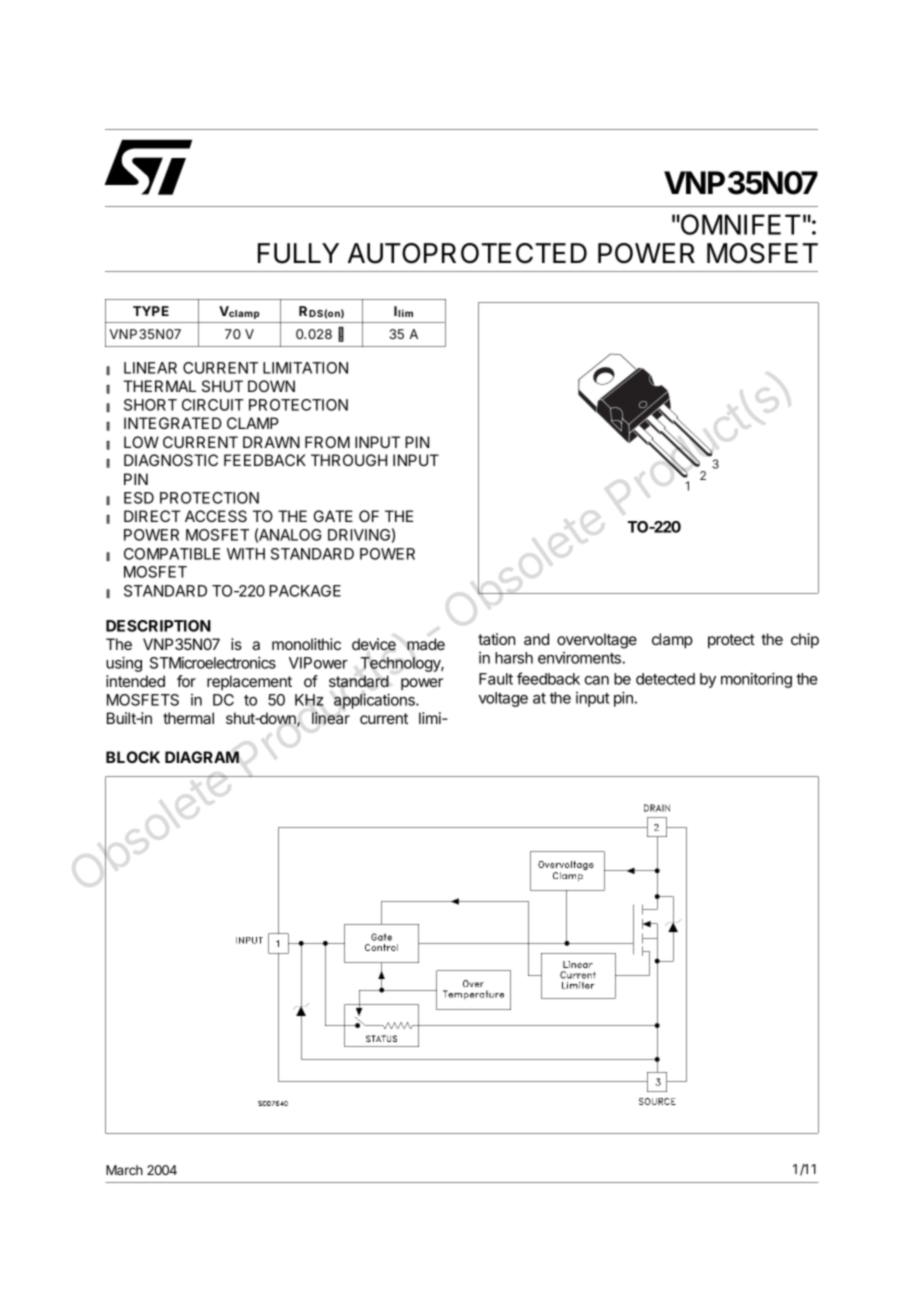 Image resolution: width=924 pixels, height=1307 pixels. I want to click on FULLY, so click(298, 253).
